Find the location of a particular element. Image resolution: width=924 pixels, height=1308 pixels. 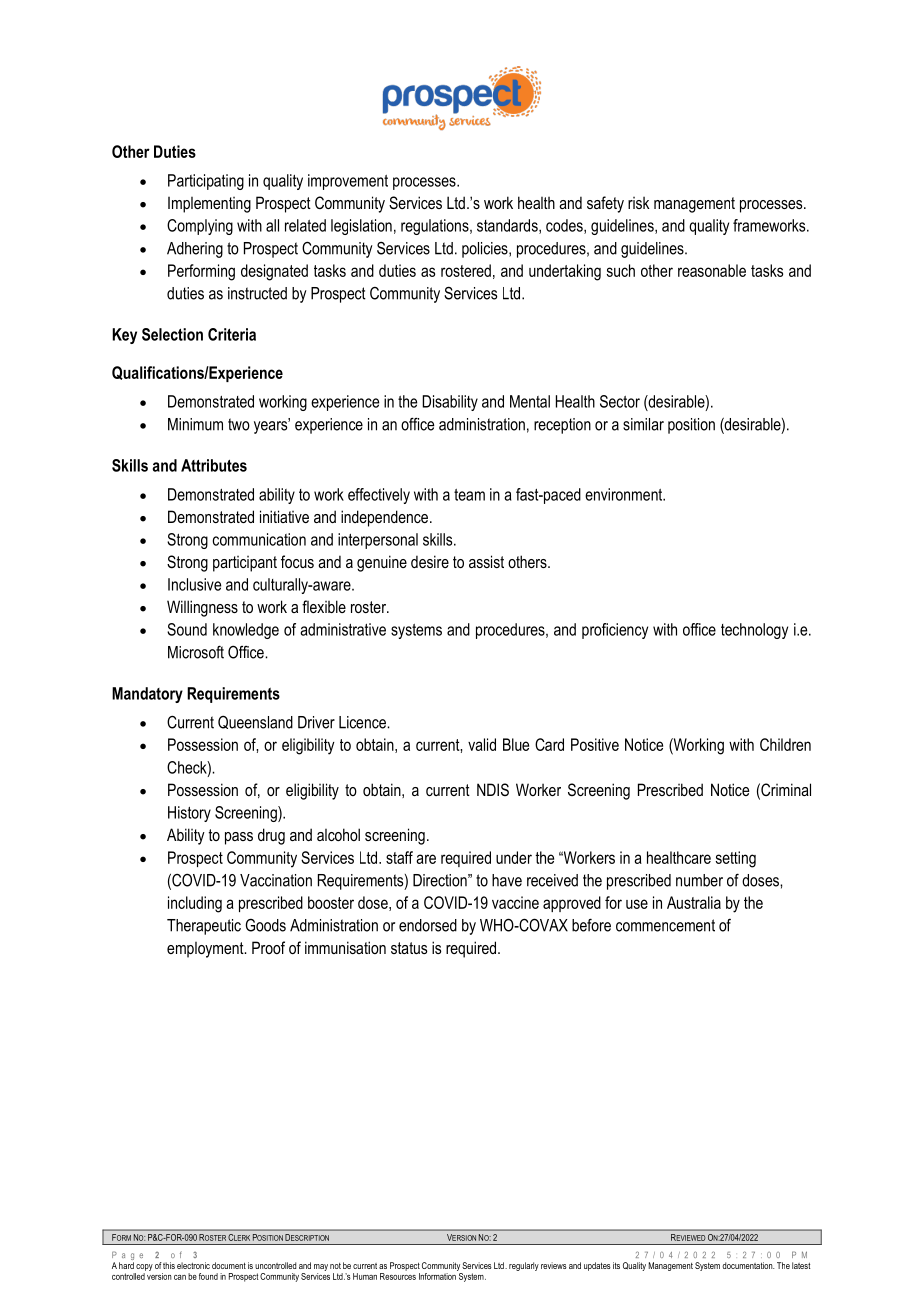

Minimum is located at coordinates (195, 424).
